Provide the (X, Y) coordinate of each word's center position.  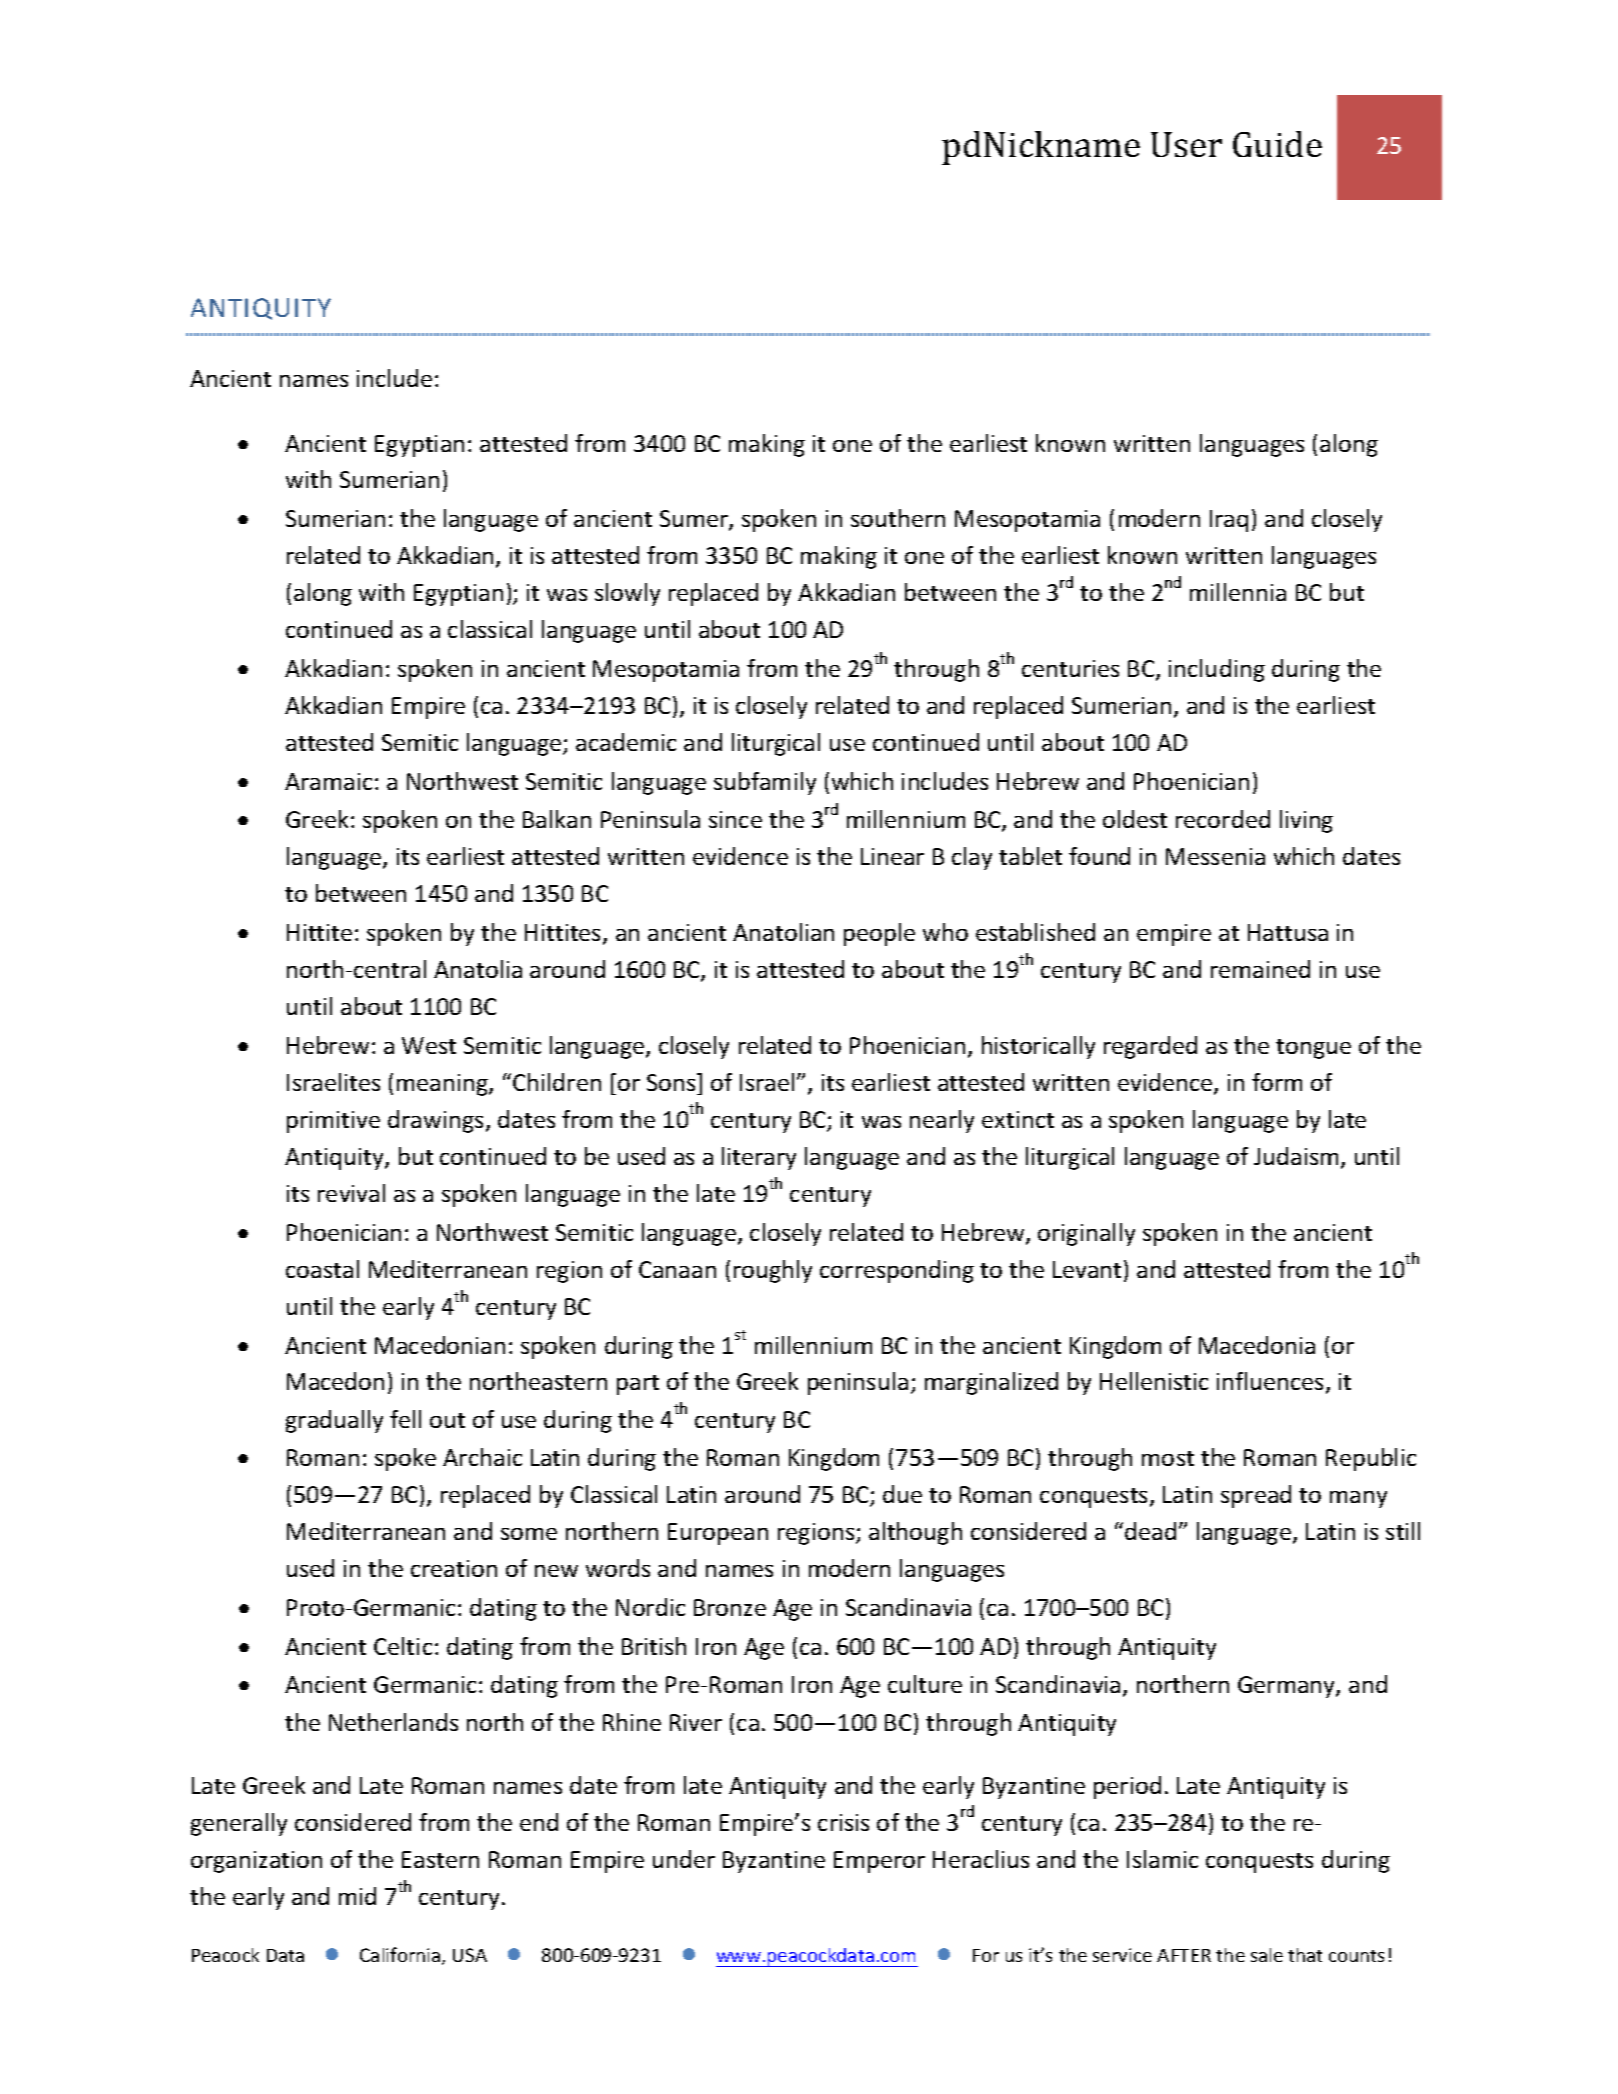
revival (351, 1193)
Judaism (1296, 1156)
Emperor (879, 1862)
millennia (1238, 592)
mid (357, 1896)
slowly (627, 594)
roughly (773, 1271)
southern (898, 518)
